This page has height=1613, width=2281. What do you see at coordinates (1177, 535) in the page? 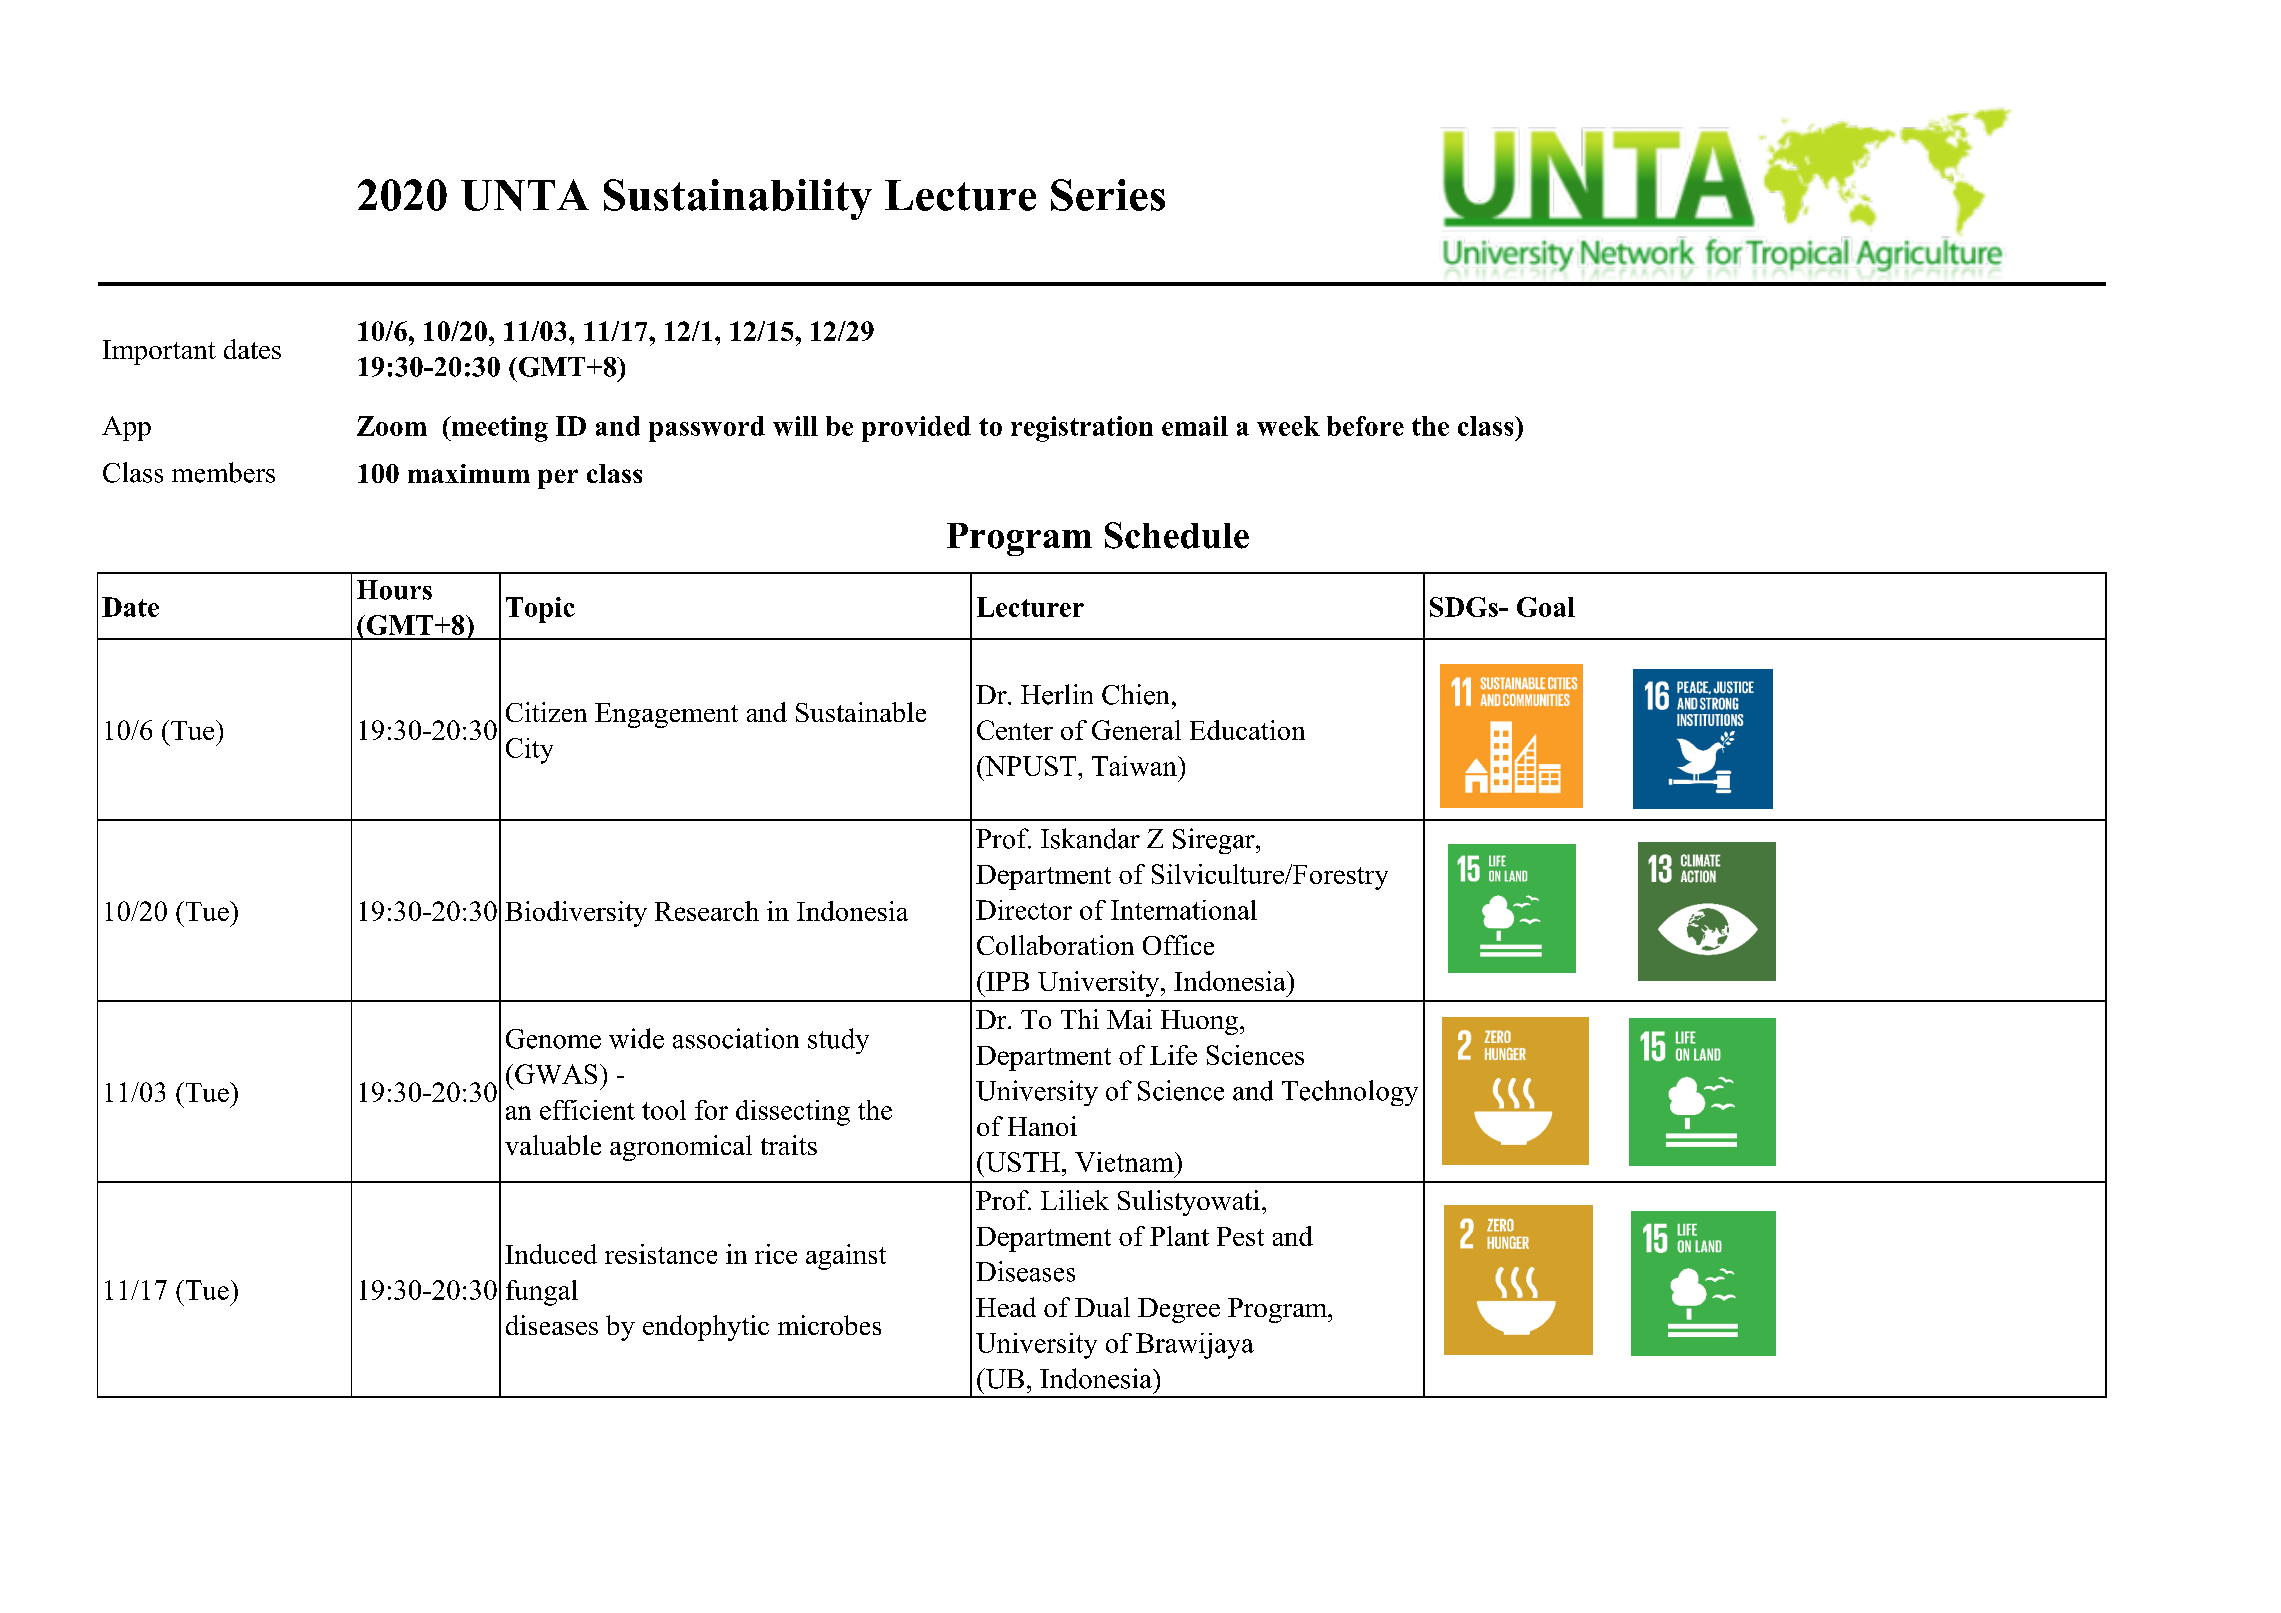
I see `Schedule` at bounding box center [1177, 535].
